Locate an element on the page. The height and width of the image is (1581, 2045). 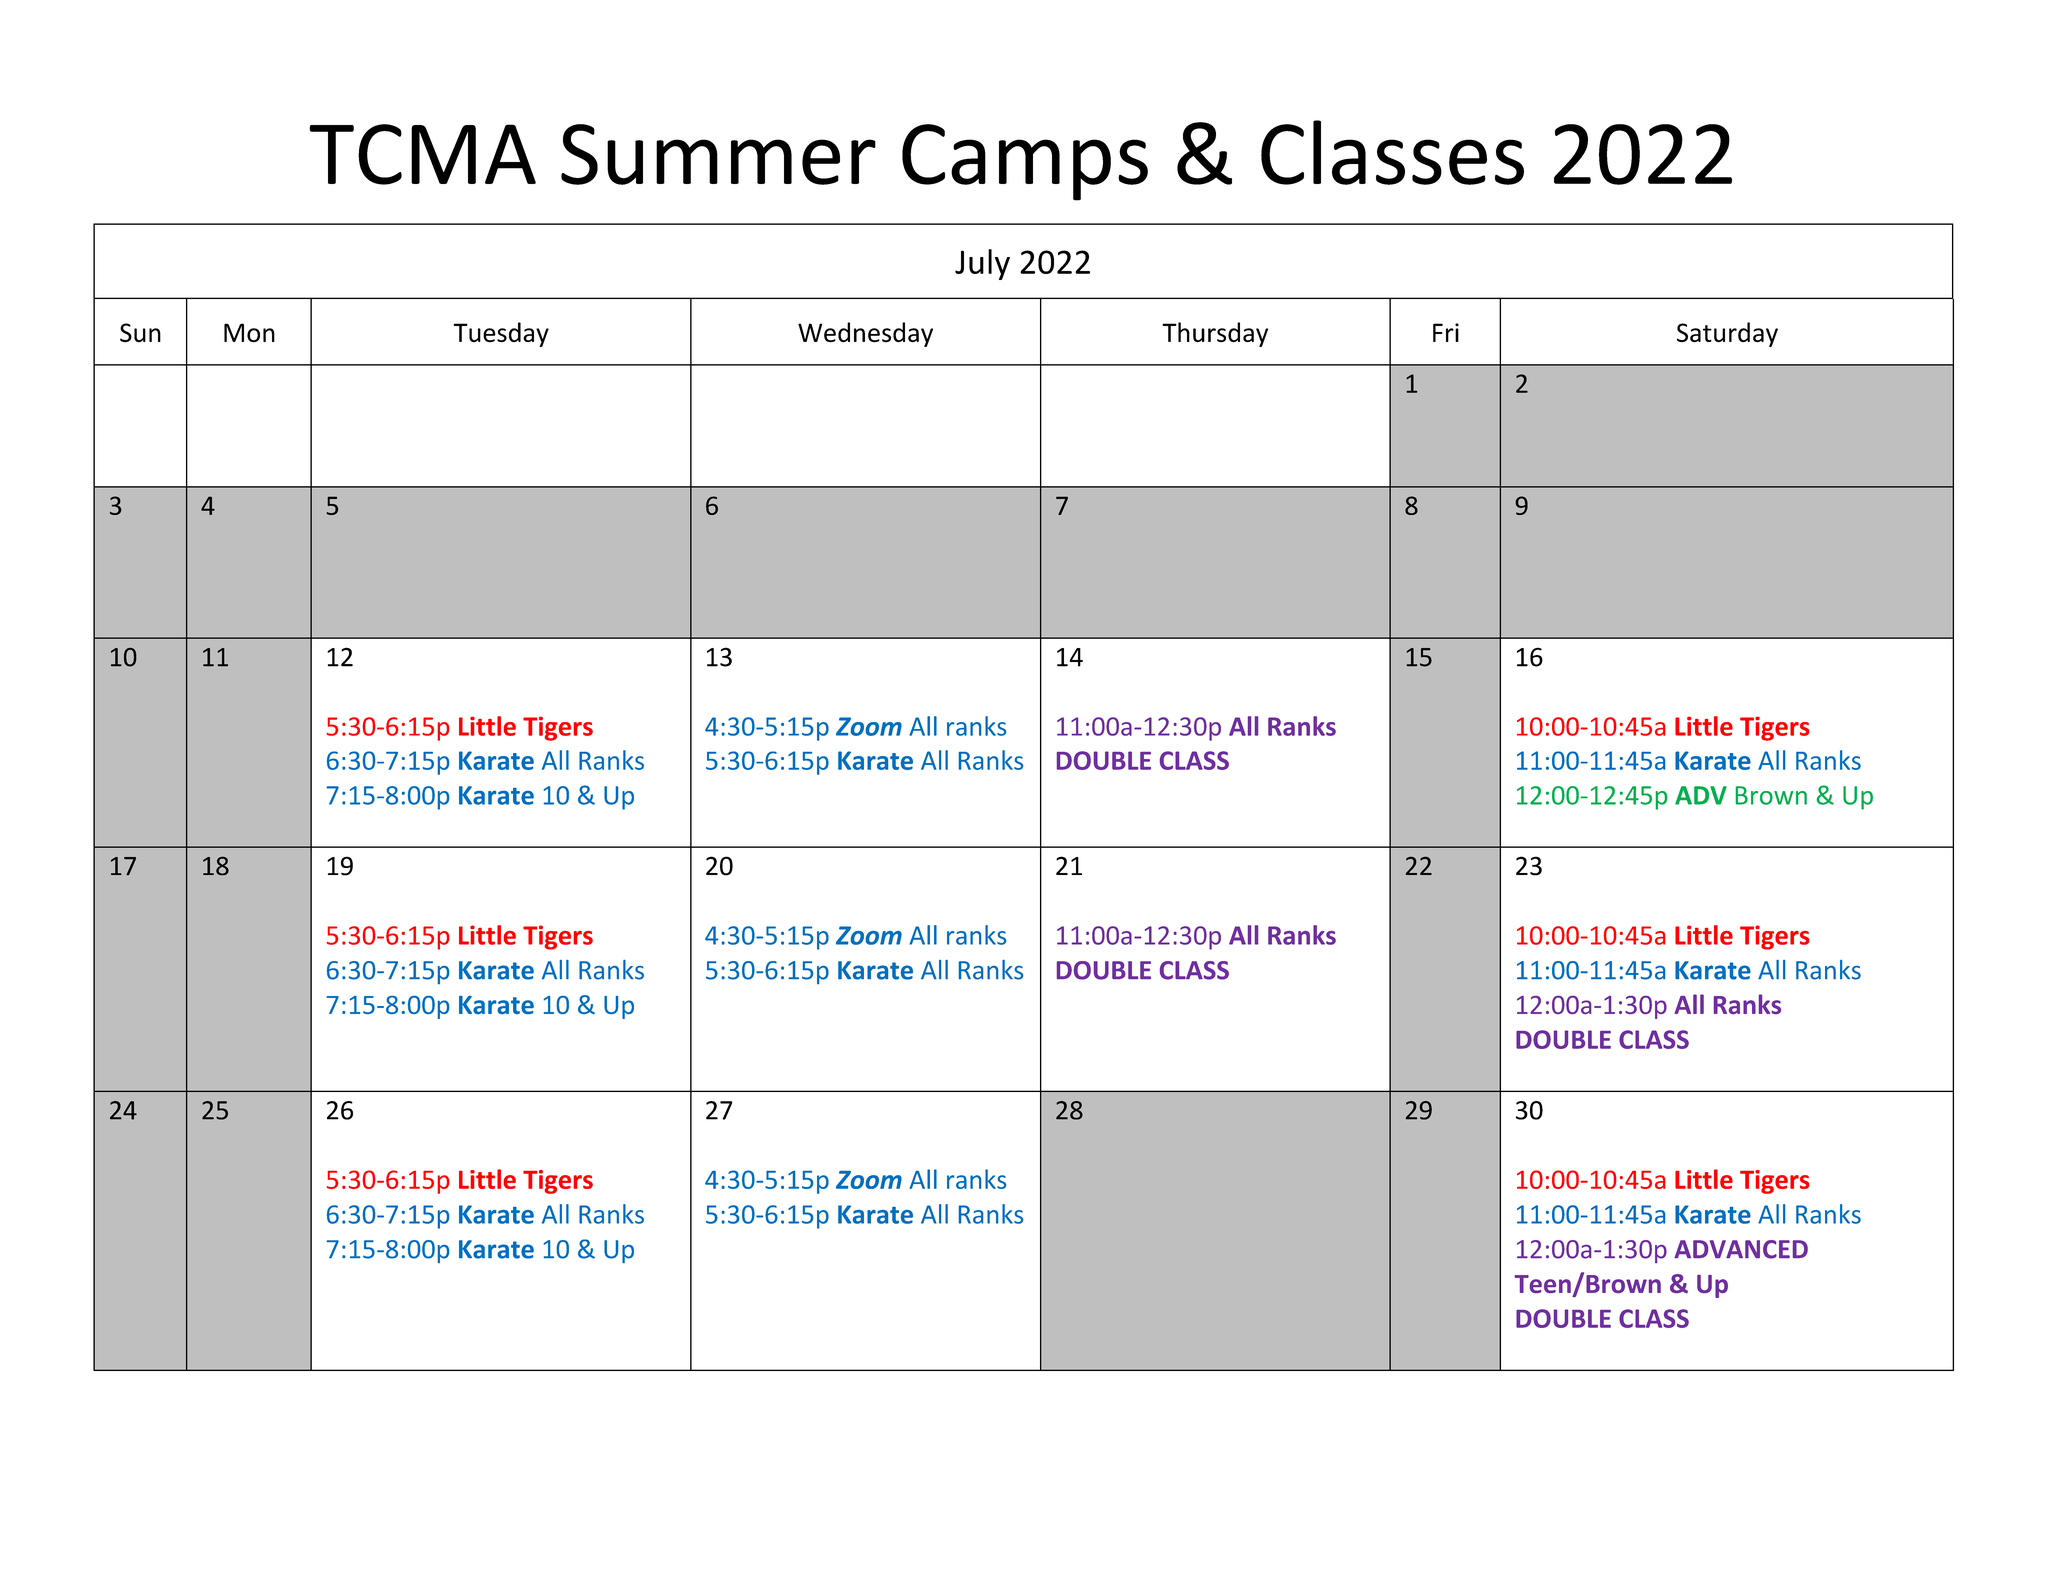
Summer is located at coordinates (718, 154).
